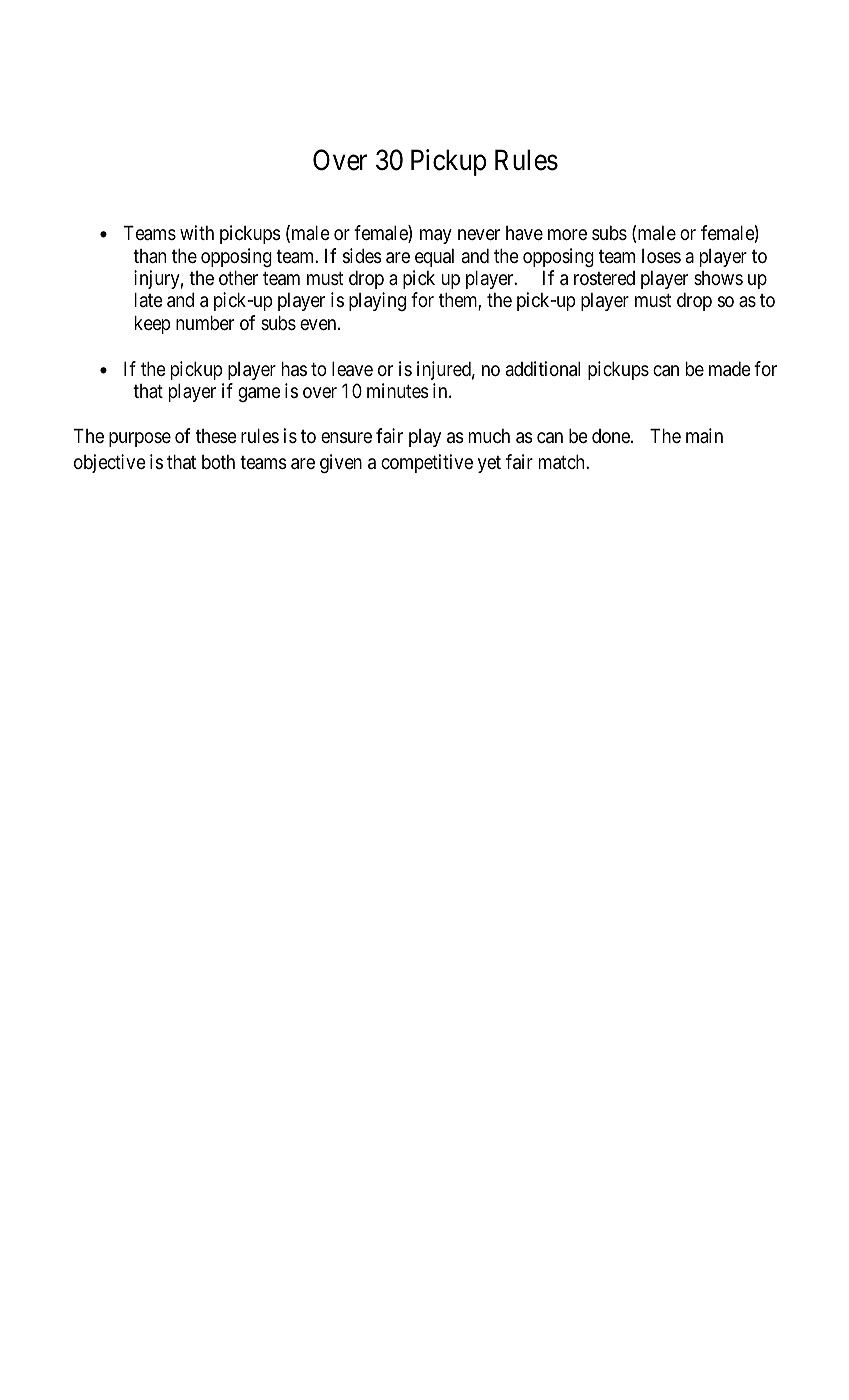 This image has height=1400, width=849. Describe the element at coordinates (352, 369) in the image. I see `leave` at that location.
